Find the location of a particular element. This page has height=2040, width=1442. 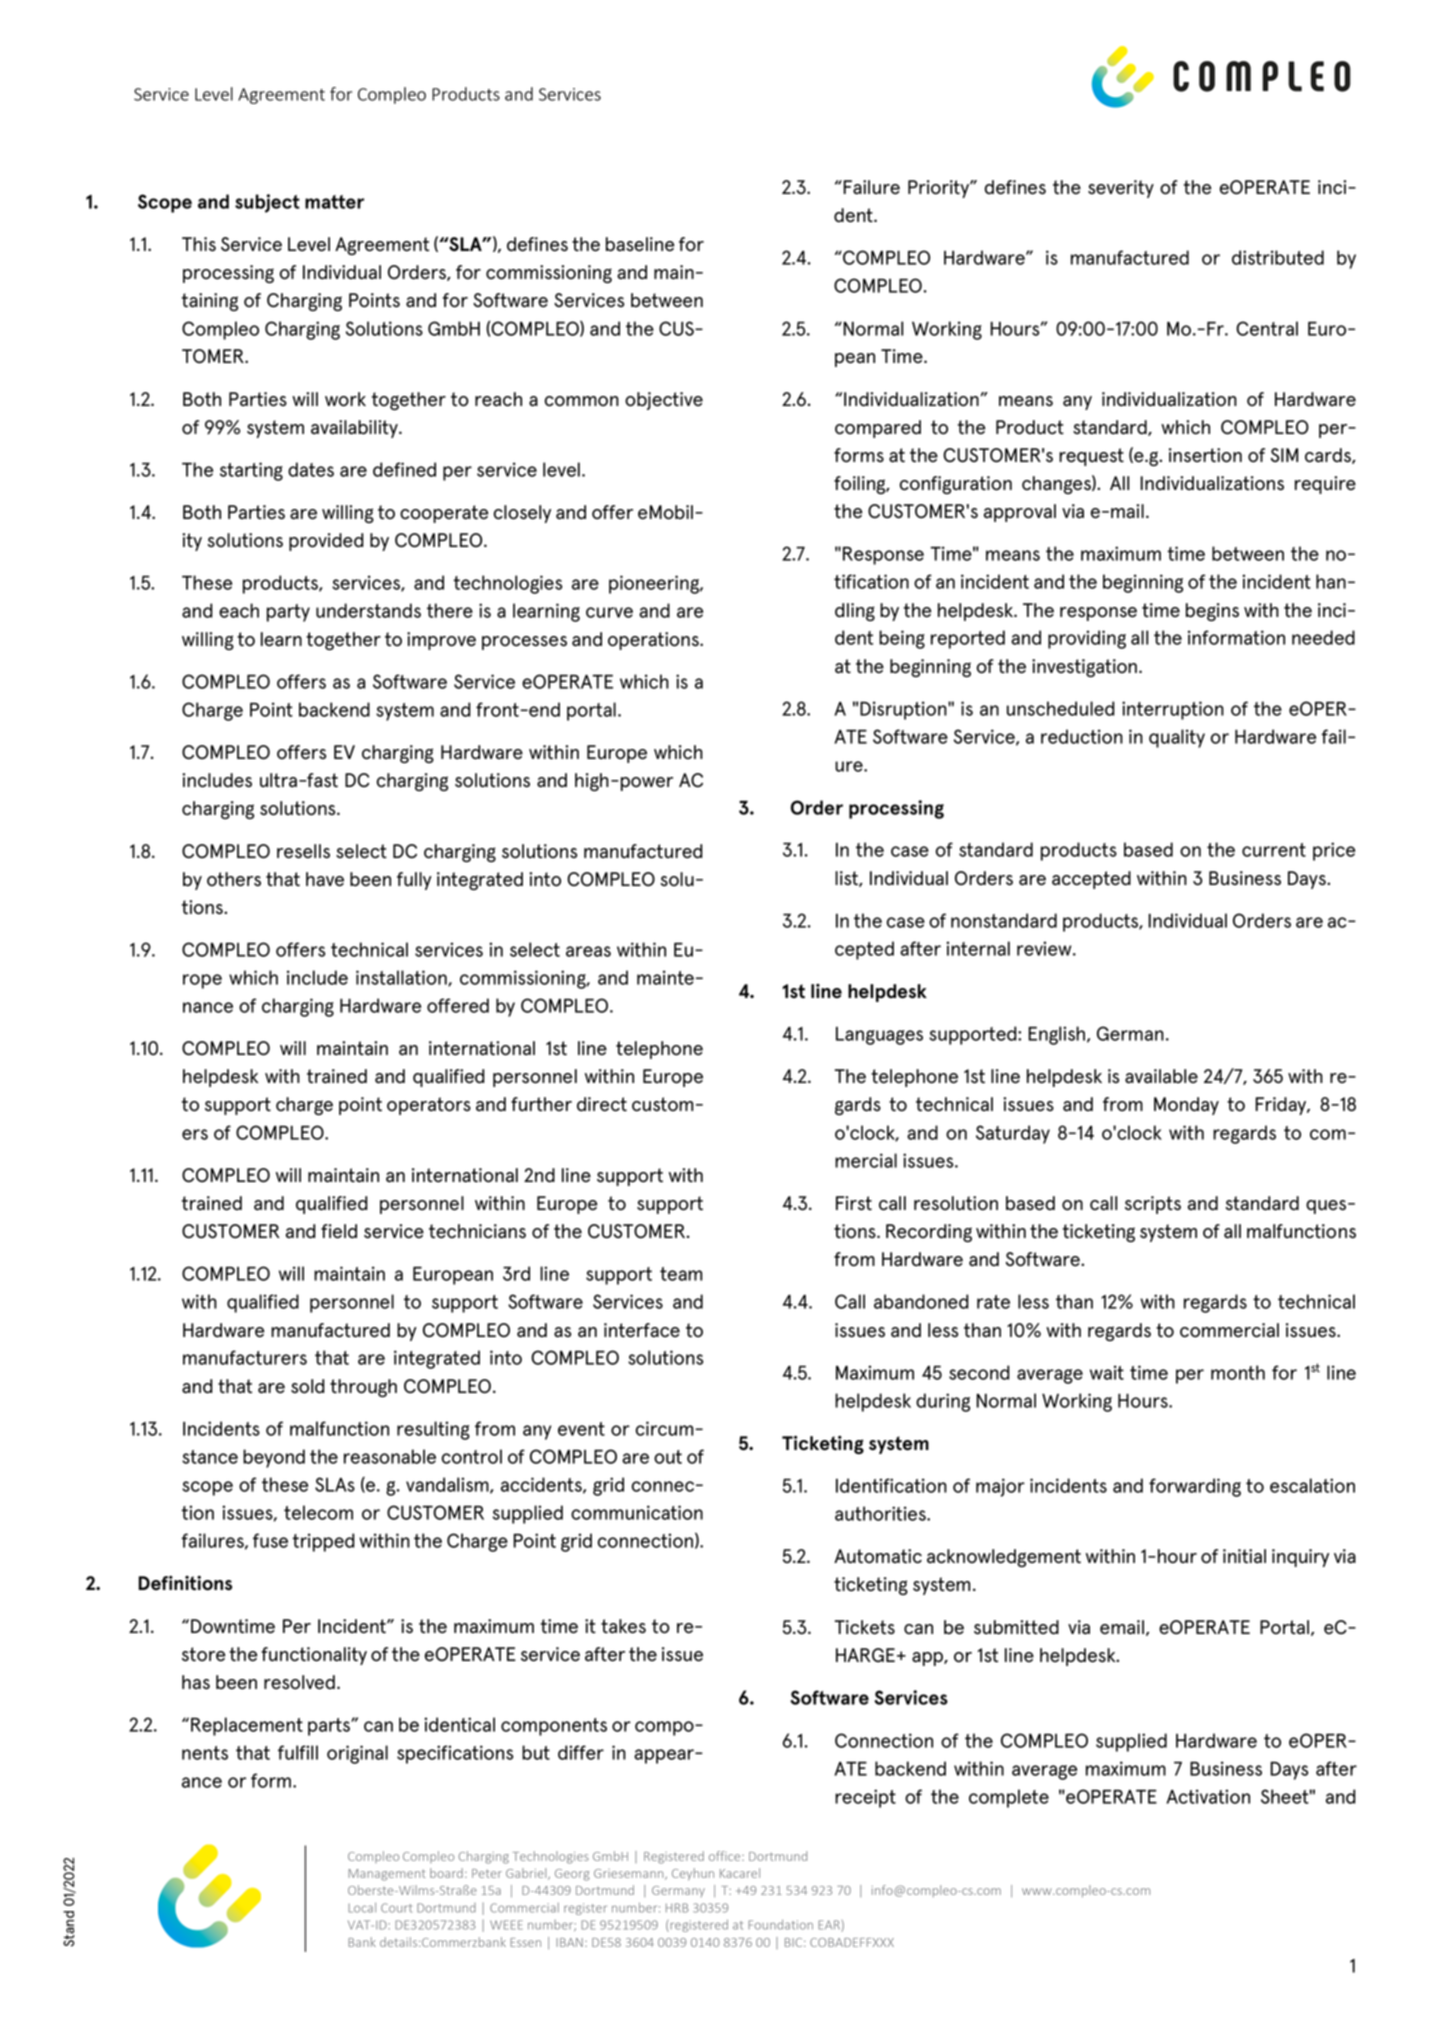

objective is located at coordinates (664, 401).
